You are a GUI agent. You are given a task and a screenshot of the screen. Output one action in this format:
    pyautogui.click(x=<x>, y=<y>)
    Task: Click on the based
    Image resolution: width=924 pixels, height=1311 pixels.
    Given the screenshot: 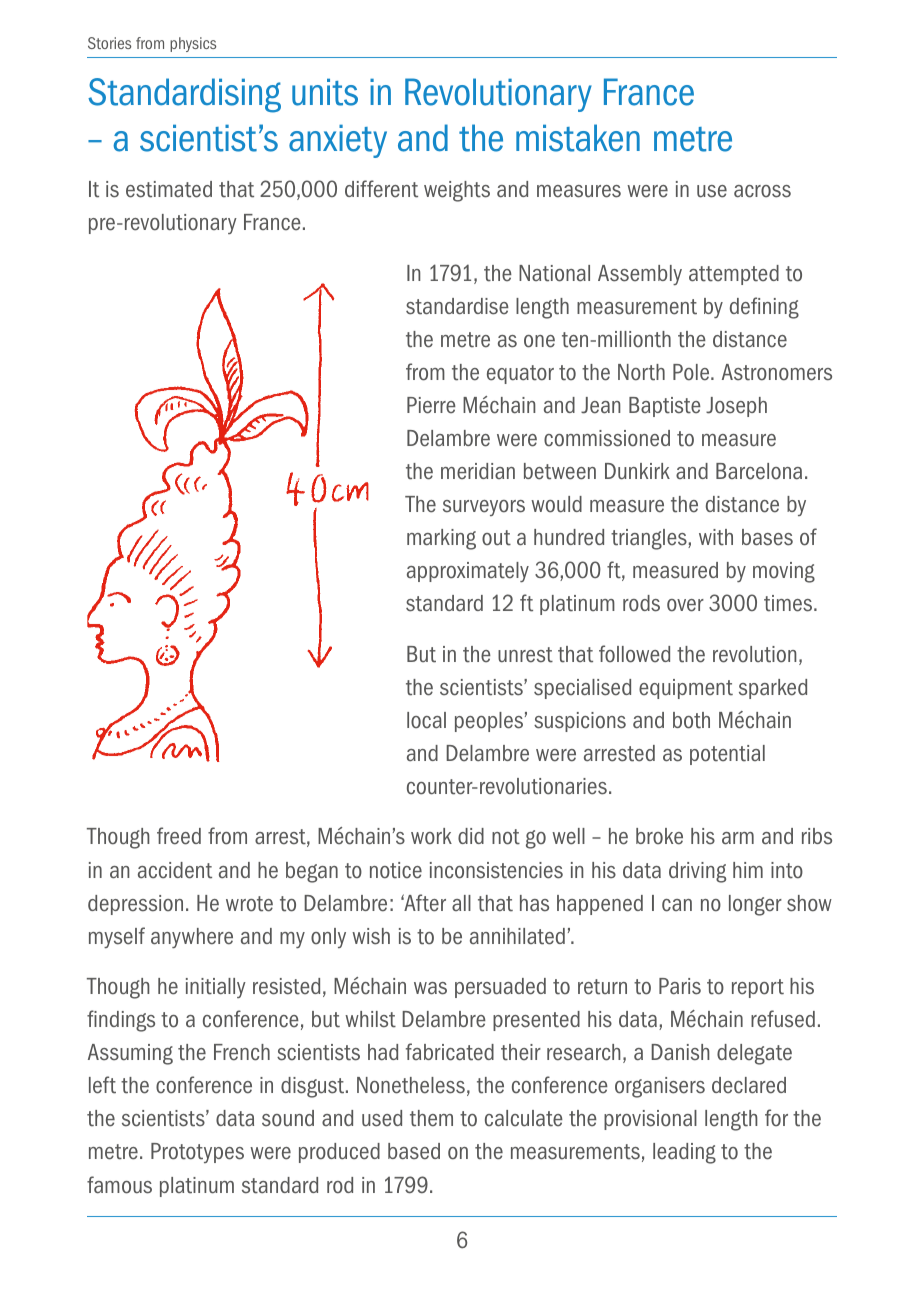 What is the action you would take?
    pyautogui.click(x=414, y=1151)
